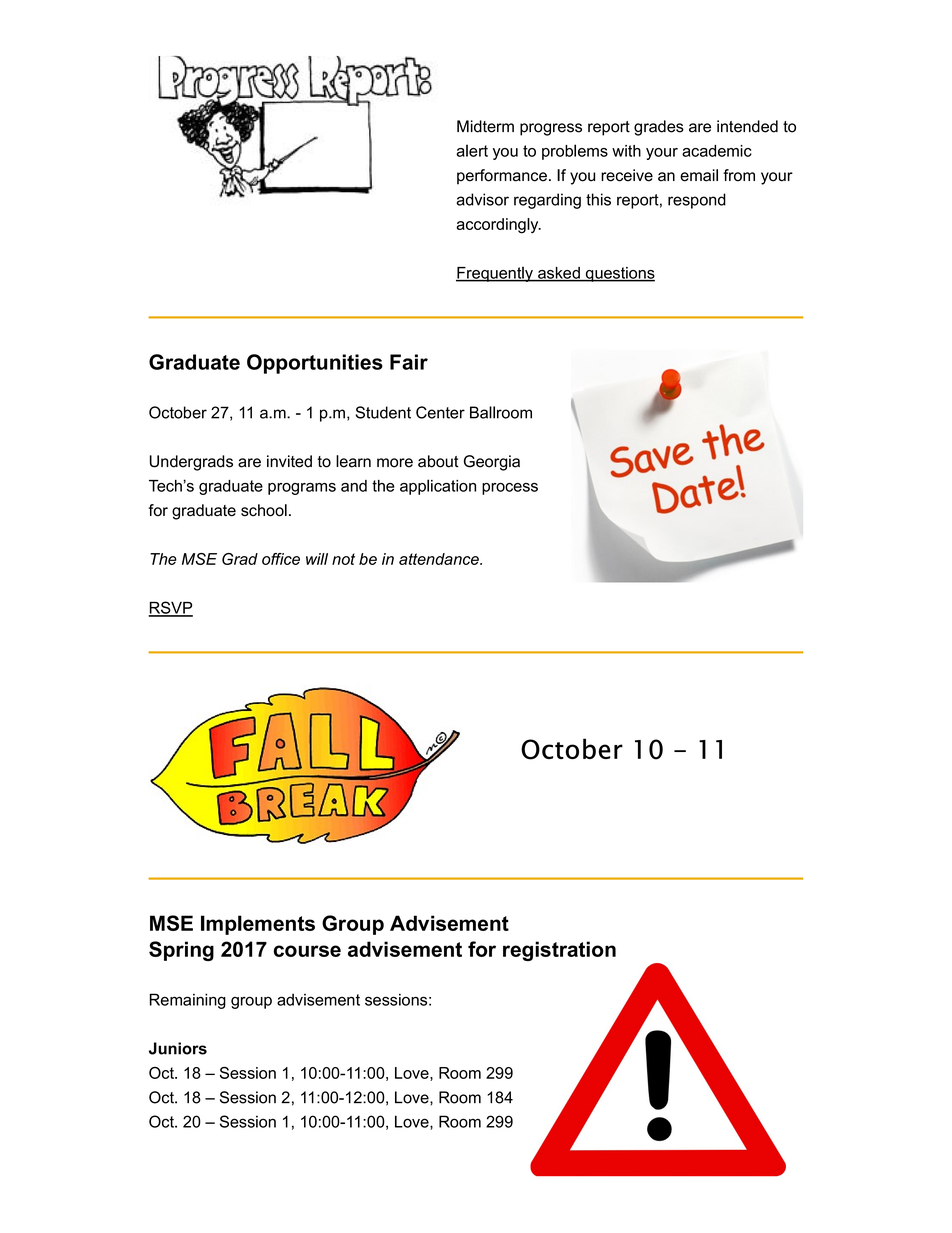 This screenshot has width=952, height=1233. What do you see at coordinates (188, 1001) in the screenshot?
I see `Remaining` at bounding box center [188, 1001].
